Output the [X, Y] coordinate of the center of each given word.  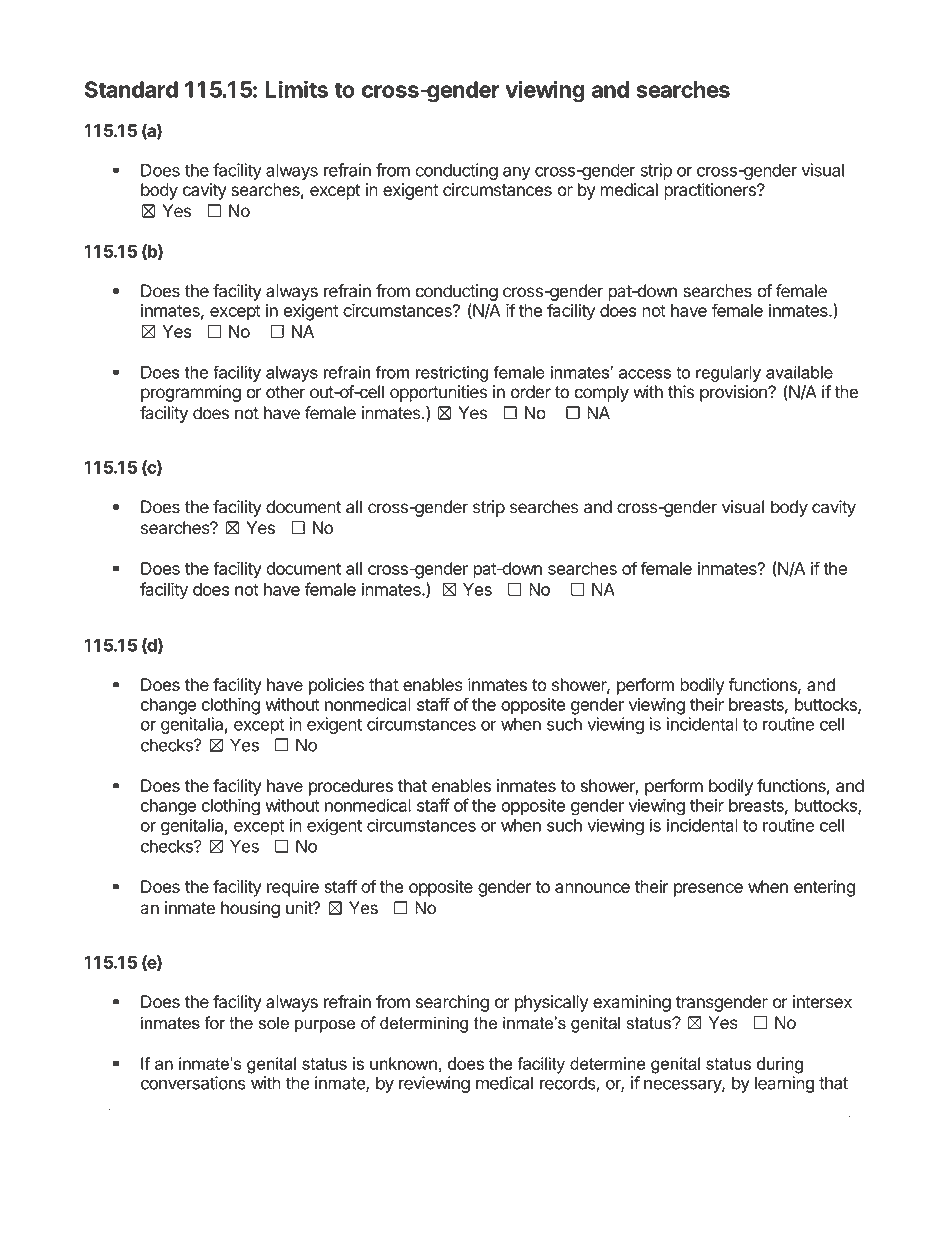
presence [708, 890]
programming [191, 393]
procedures [351, 787]
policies [336, 686]
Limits [296, 89]
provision [734, 393]
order [531, 392]
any [517, 173]
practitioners [711, 191]
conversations [193, 1083]
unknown [403, 1063]
